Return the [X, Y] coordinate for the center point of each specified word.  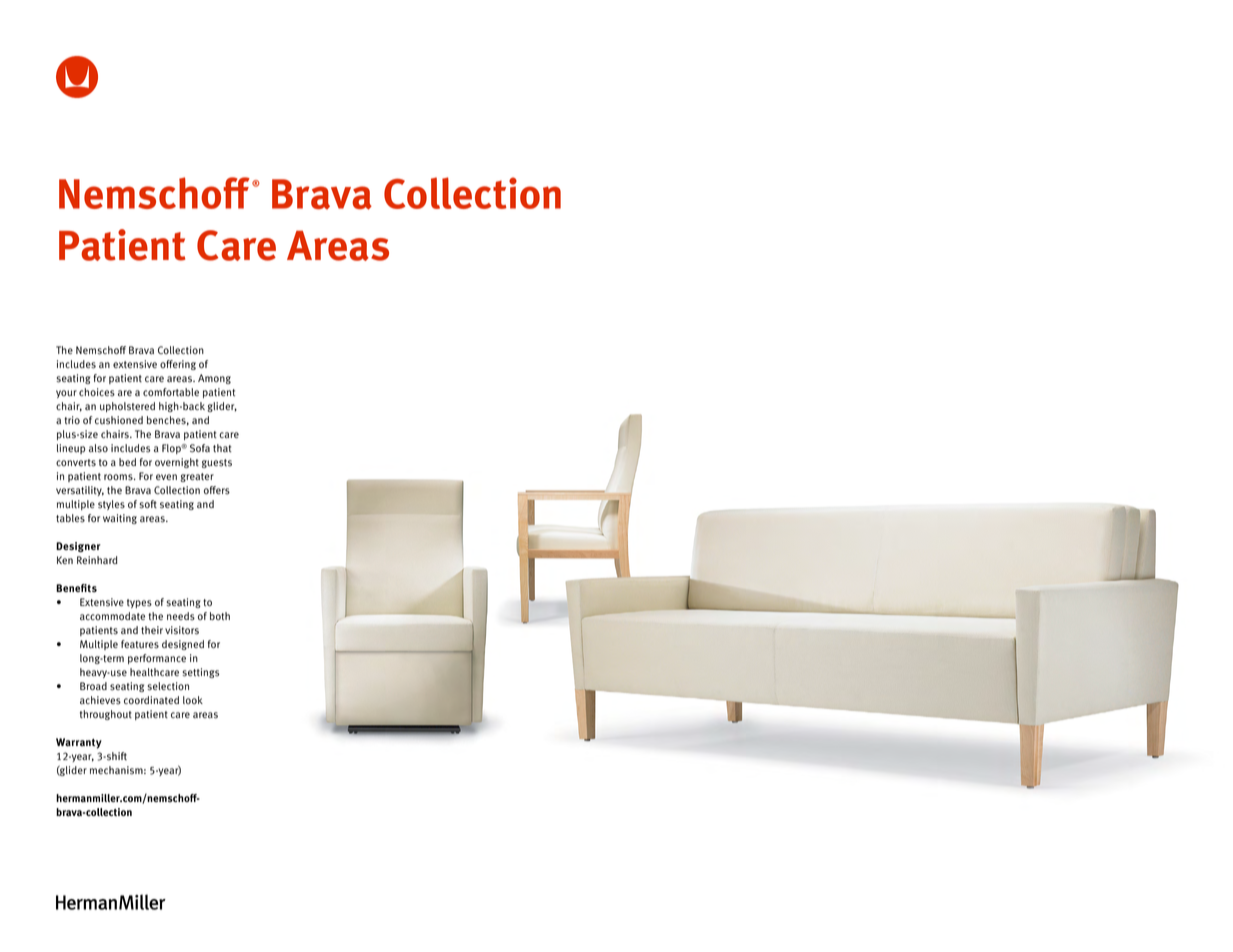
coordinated [151, 700]
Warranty [79, 743]
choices [97, 392]
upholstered [127, 407]
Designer [78, 547]
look [193, 700]
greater [197, 477]
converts [76, 463]
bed [127, 462]
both [220, 616]
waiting [120, 519]
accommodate [112, 616]
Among [214, 379]
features [140, 644]
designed [183, 645]
